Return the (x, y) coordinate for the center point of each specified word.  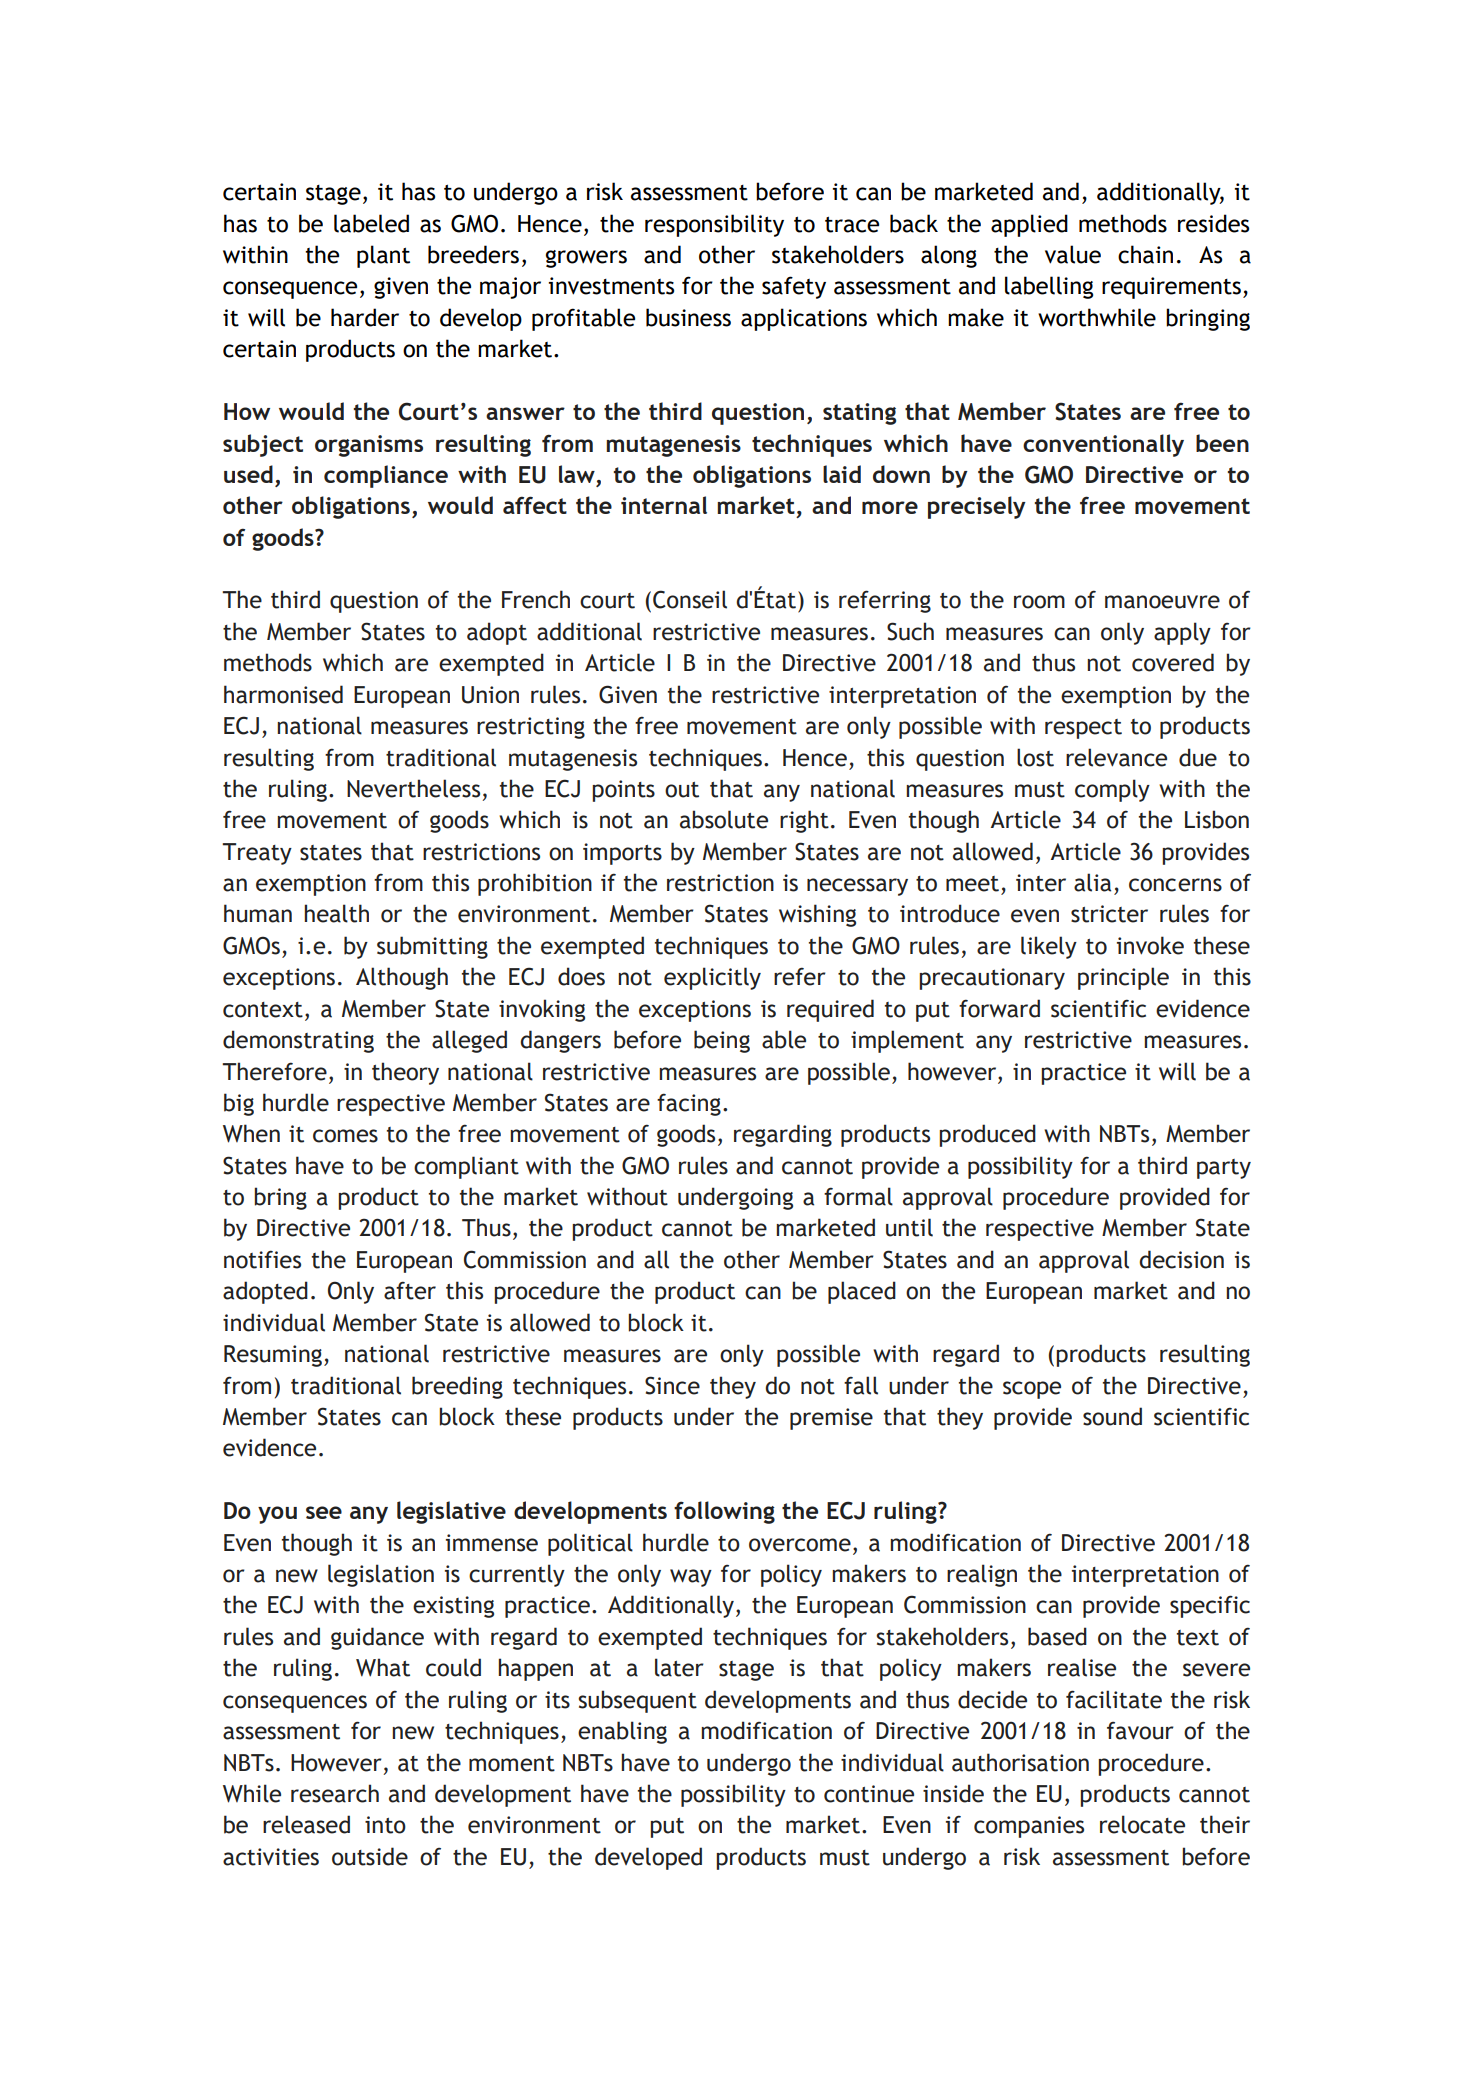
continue (869, 1794)
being (722, 1041)
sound (1112, 1416)
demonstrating (298, 1041)
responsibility (714, 225)
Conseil (690, 599)
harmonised (283, 694)
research (335, 1793)
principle (1123, 978)
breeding (457, 1387)
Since (672, 1385)
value (1073, 254)
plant (383, 256)
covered (1173, 662)
